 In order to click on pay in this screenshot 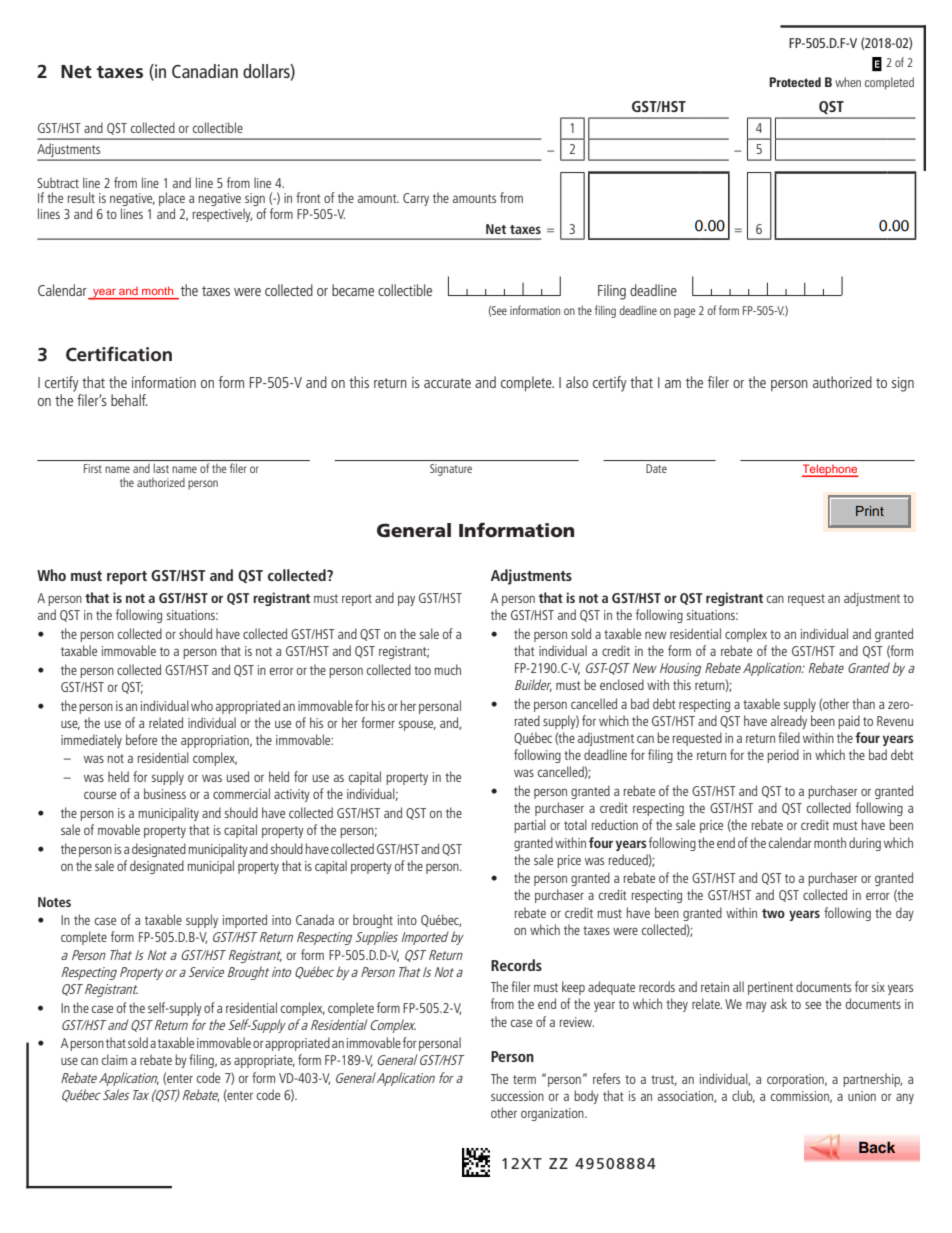, I will do `click(406, 601)`.
